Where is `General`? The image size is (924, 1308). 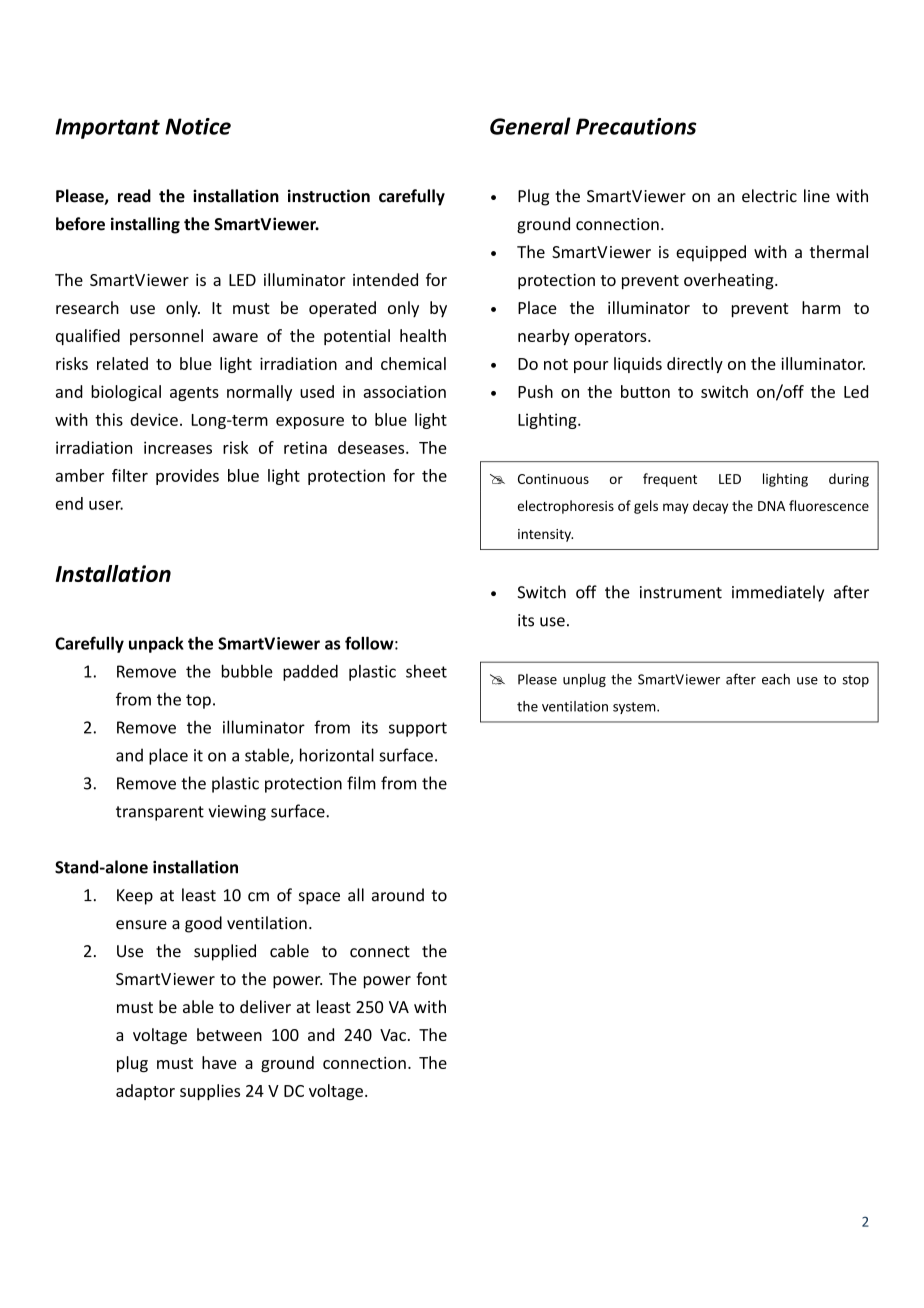
General is located at coordinates (530, 126).
